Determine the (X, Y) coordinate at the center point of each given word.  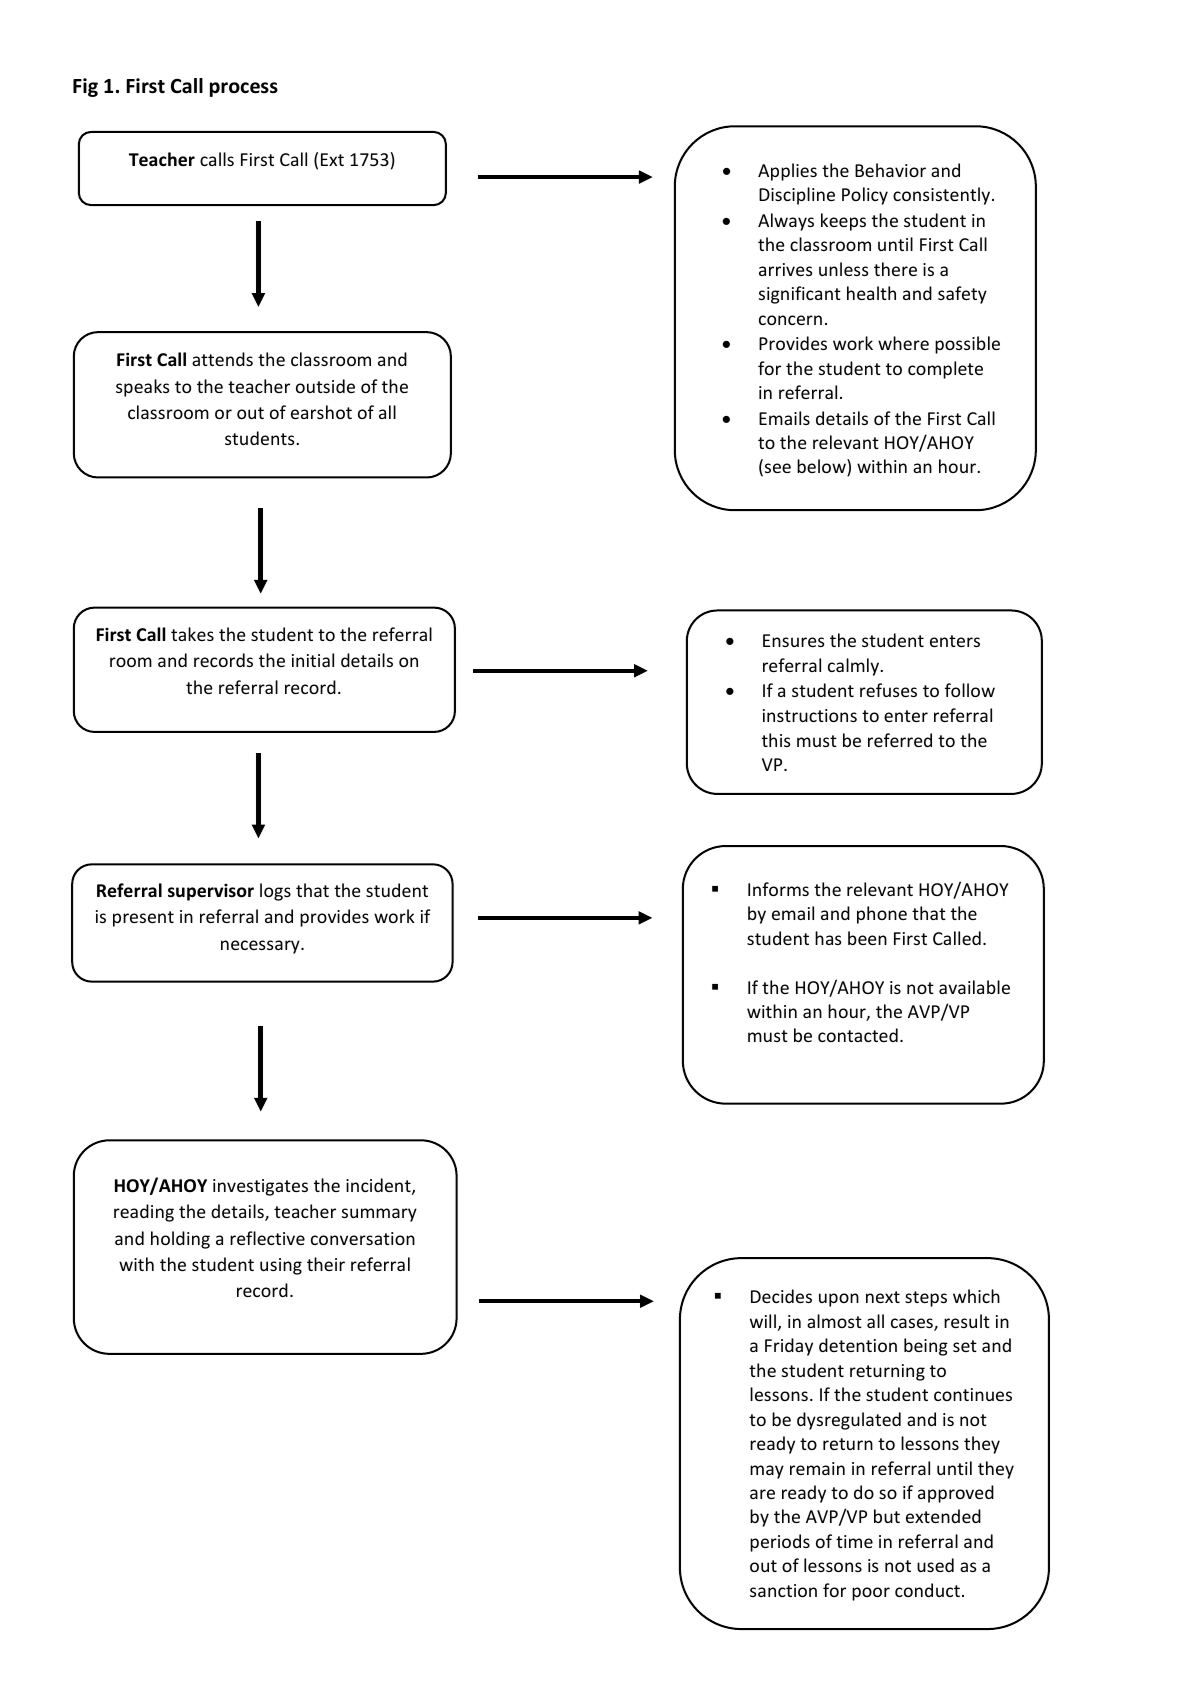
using (281, 1266)
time (854, 1541)
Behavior (890, 170)
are (762, 1494)
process (244, 89)
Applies (787, 172)
